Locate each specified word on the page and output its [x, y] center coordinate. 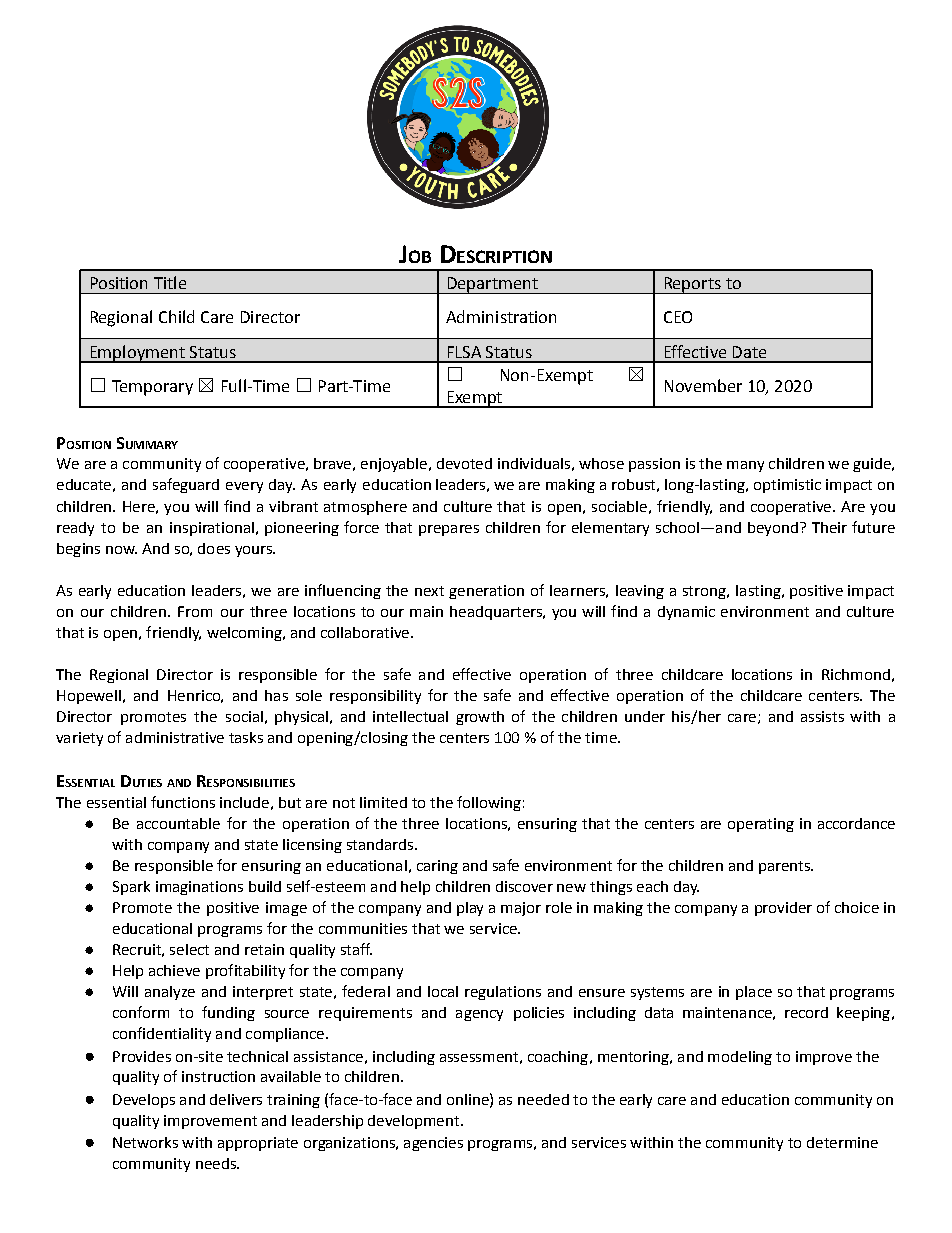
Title [170, 282]
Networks [145, 1142]
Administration [501, 316]
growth [480, 718]
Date [749, 352]
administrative [175, 737]
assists [822, 716]
